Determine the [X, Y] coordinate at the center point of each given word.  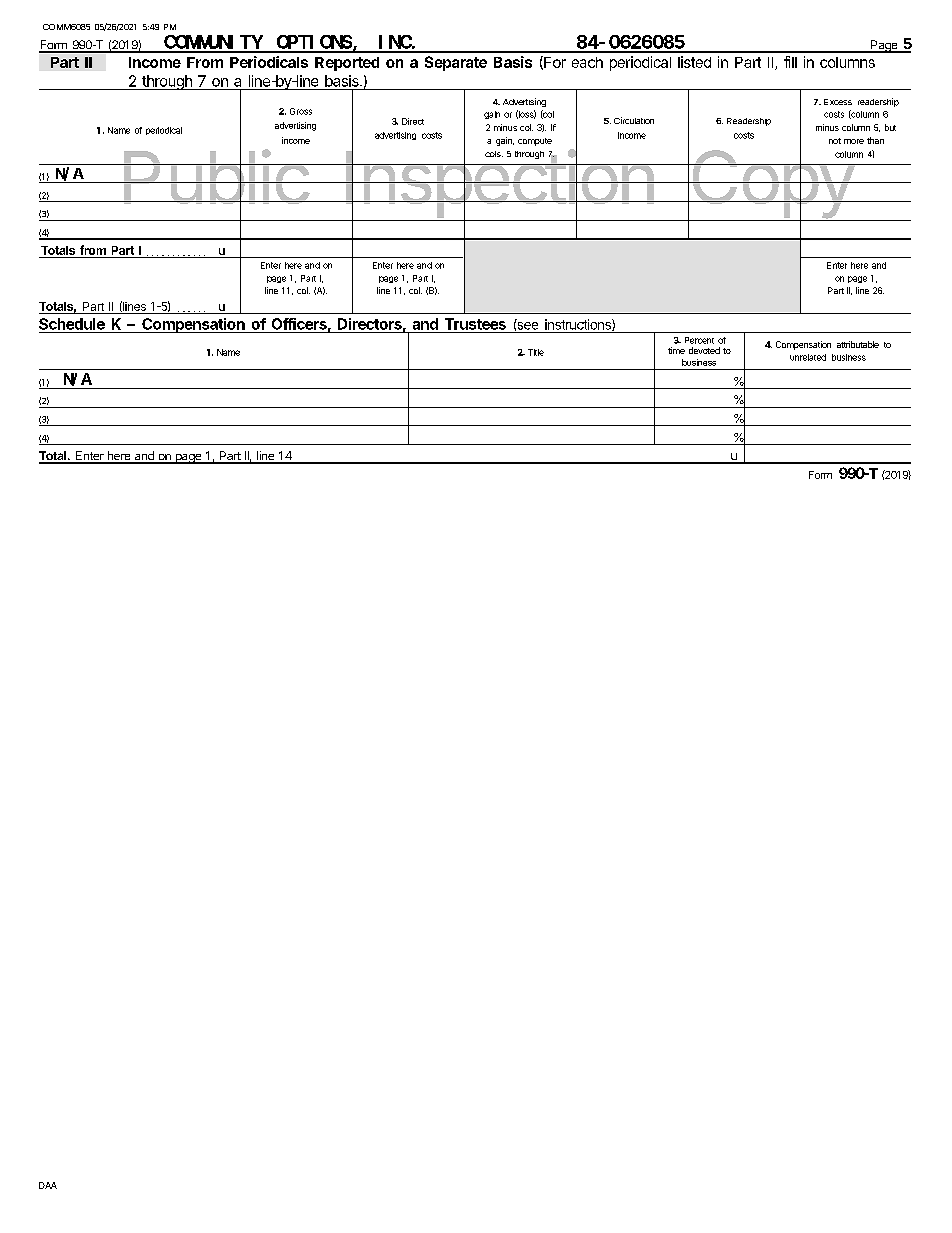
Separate [456, 63]
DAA [48, 1185]
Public [216, 178]
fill [790, 62]
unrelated [808, 357]
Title [536, 352]
